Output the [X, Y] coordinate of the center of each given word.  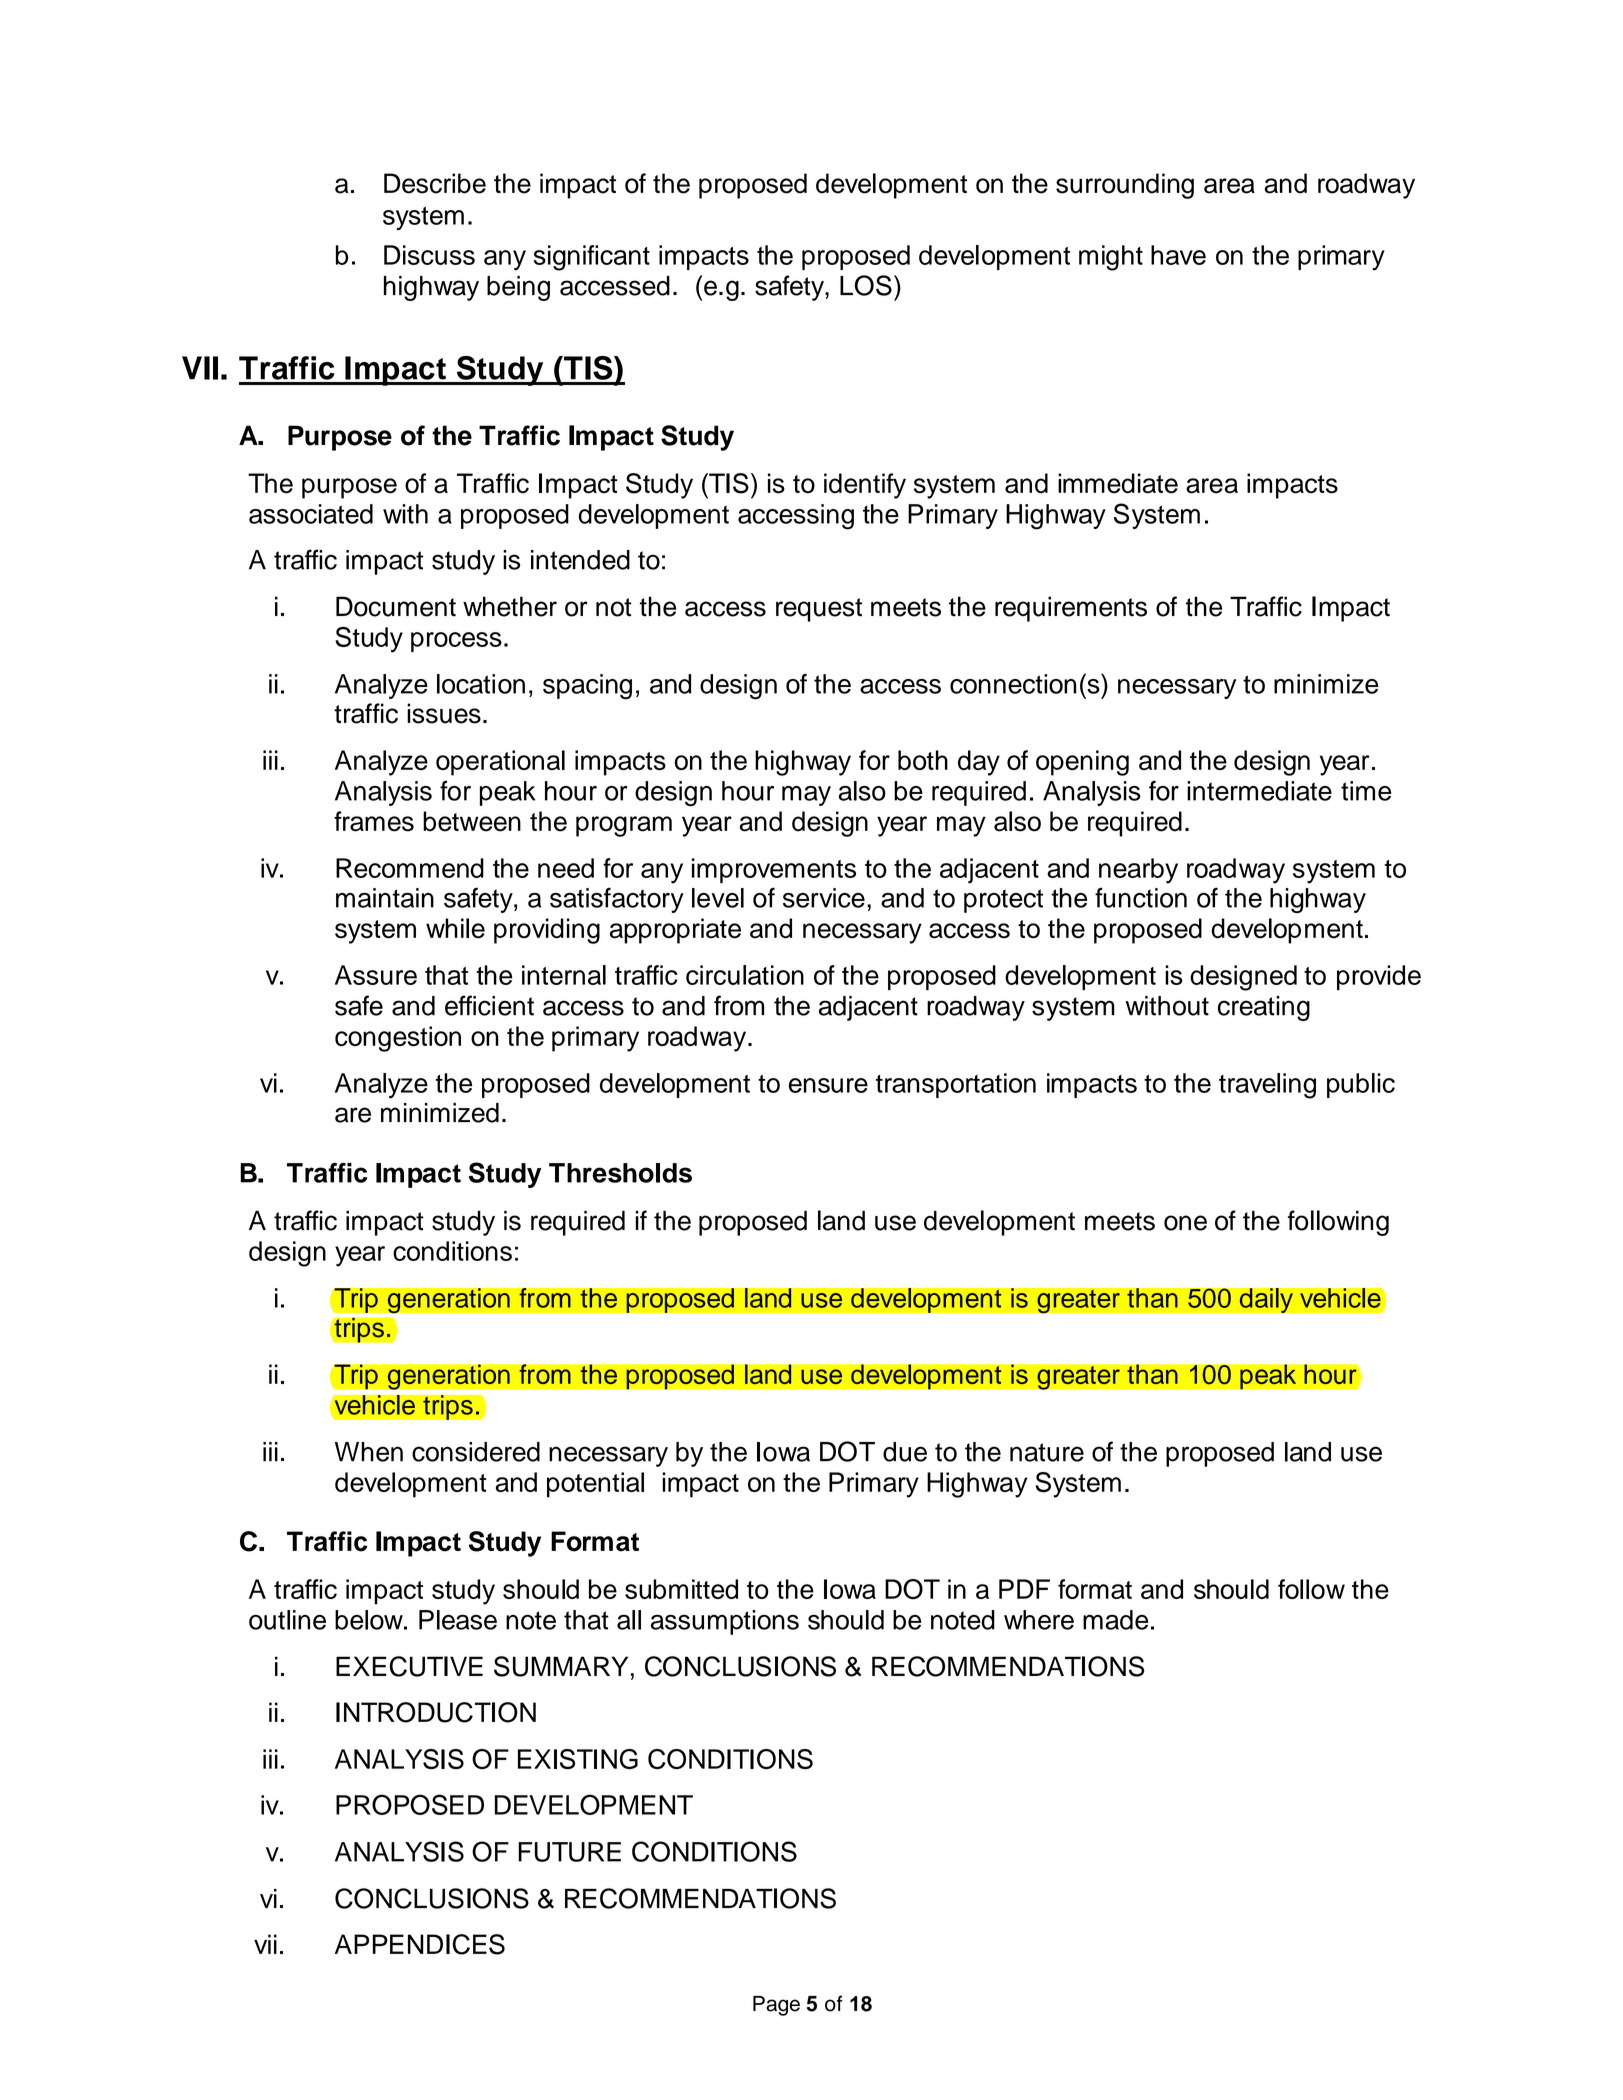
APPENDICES [420, 1944]
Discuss [429, 255]
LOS [866, 285]
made [1115, 1620]
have [1178, 255]
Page [776, 2006]
